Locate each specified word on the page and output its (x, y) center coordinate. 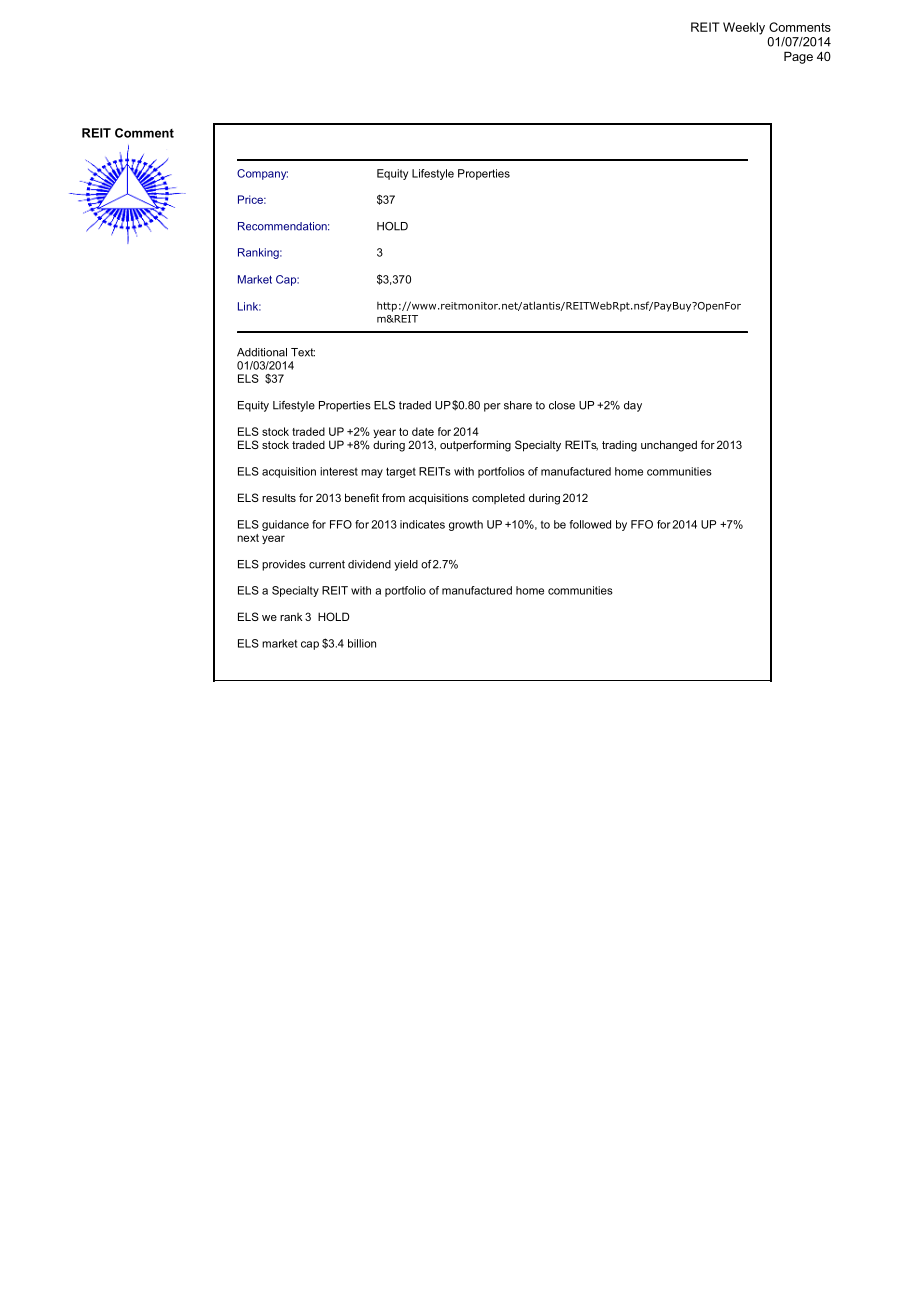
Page (798, 57)
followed (590, 524)
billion (362, 643)
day (633, 406)
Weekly (744, 28)
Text (303, 352)
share (518, 405)
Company (262, 174)
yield (406, 565)
